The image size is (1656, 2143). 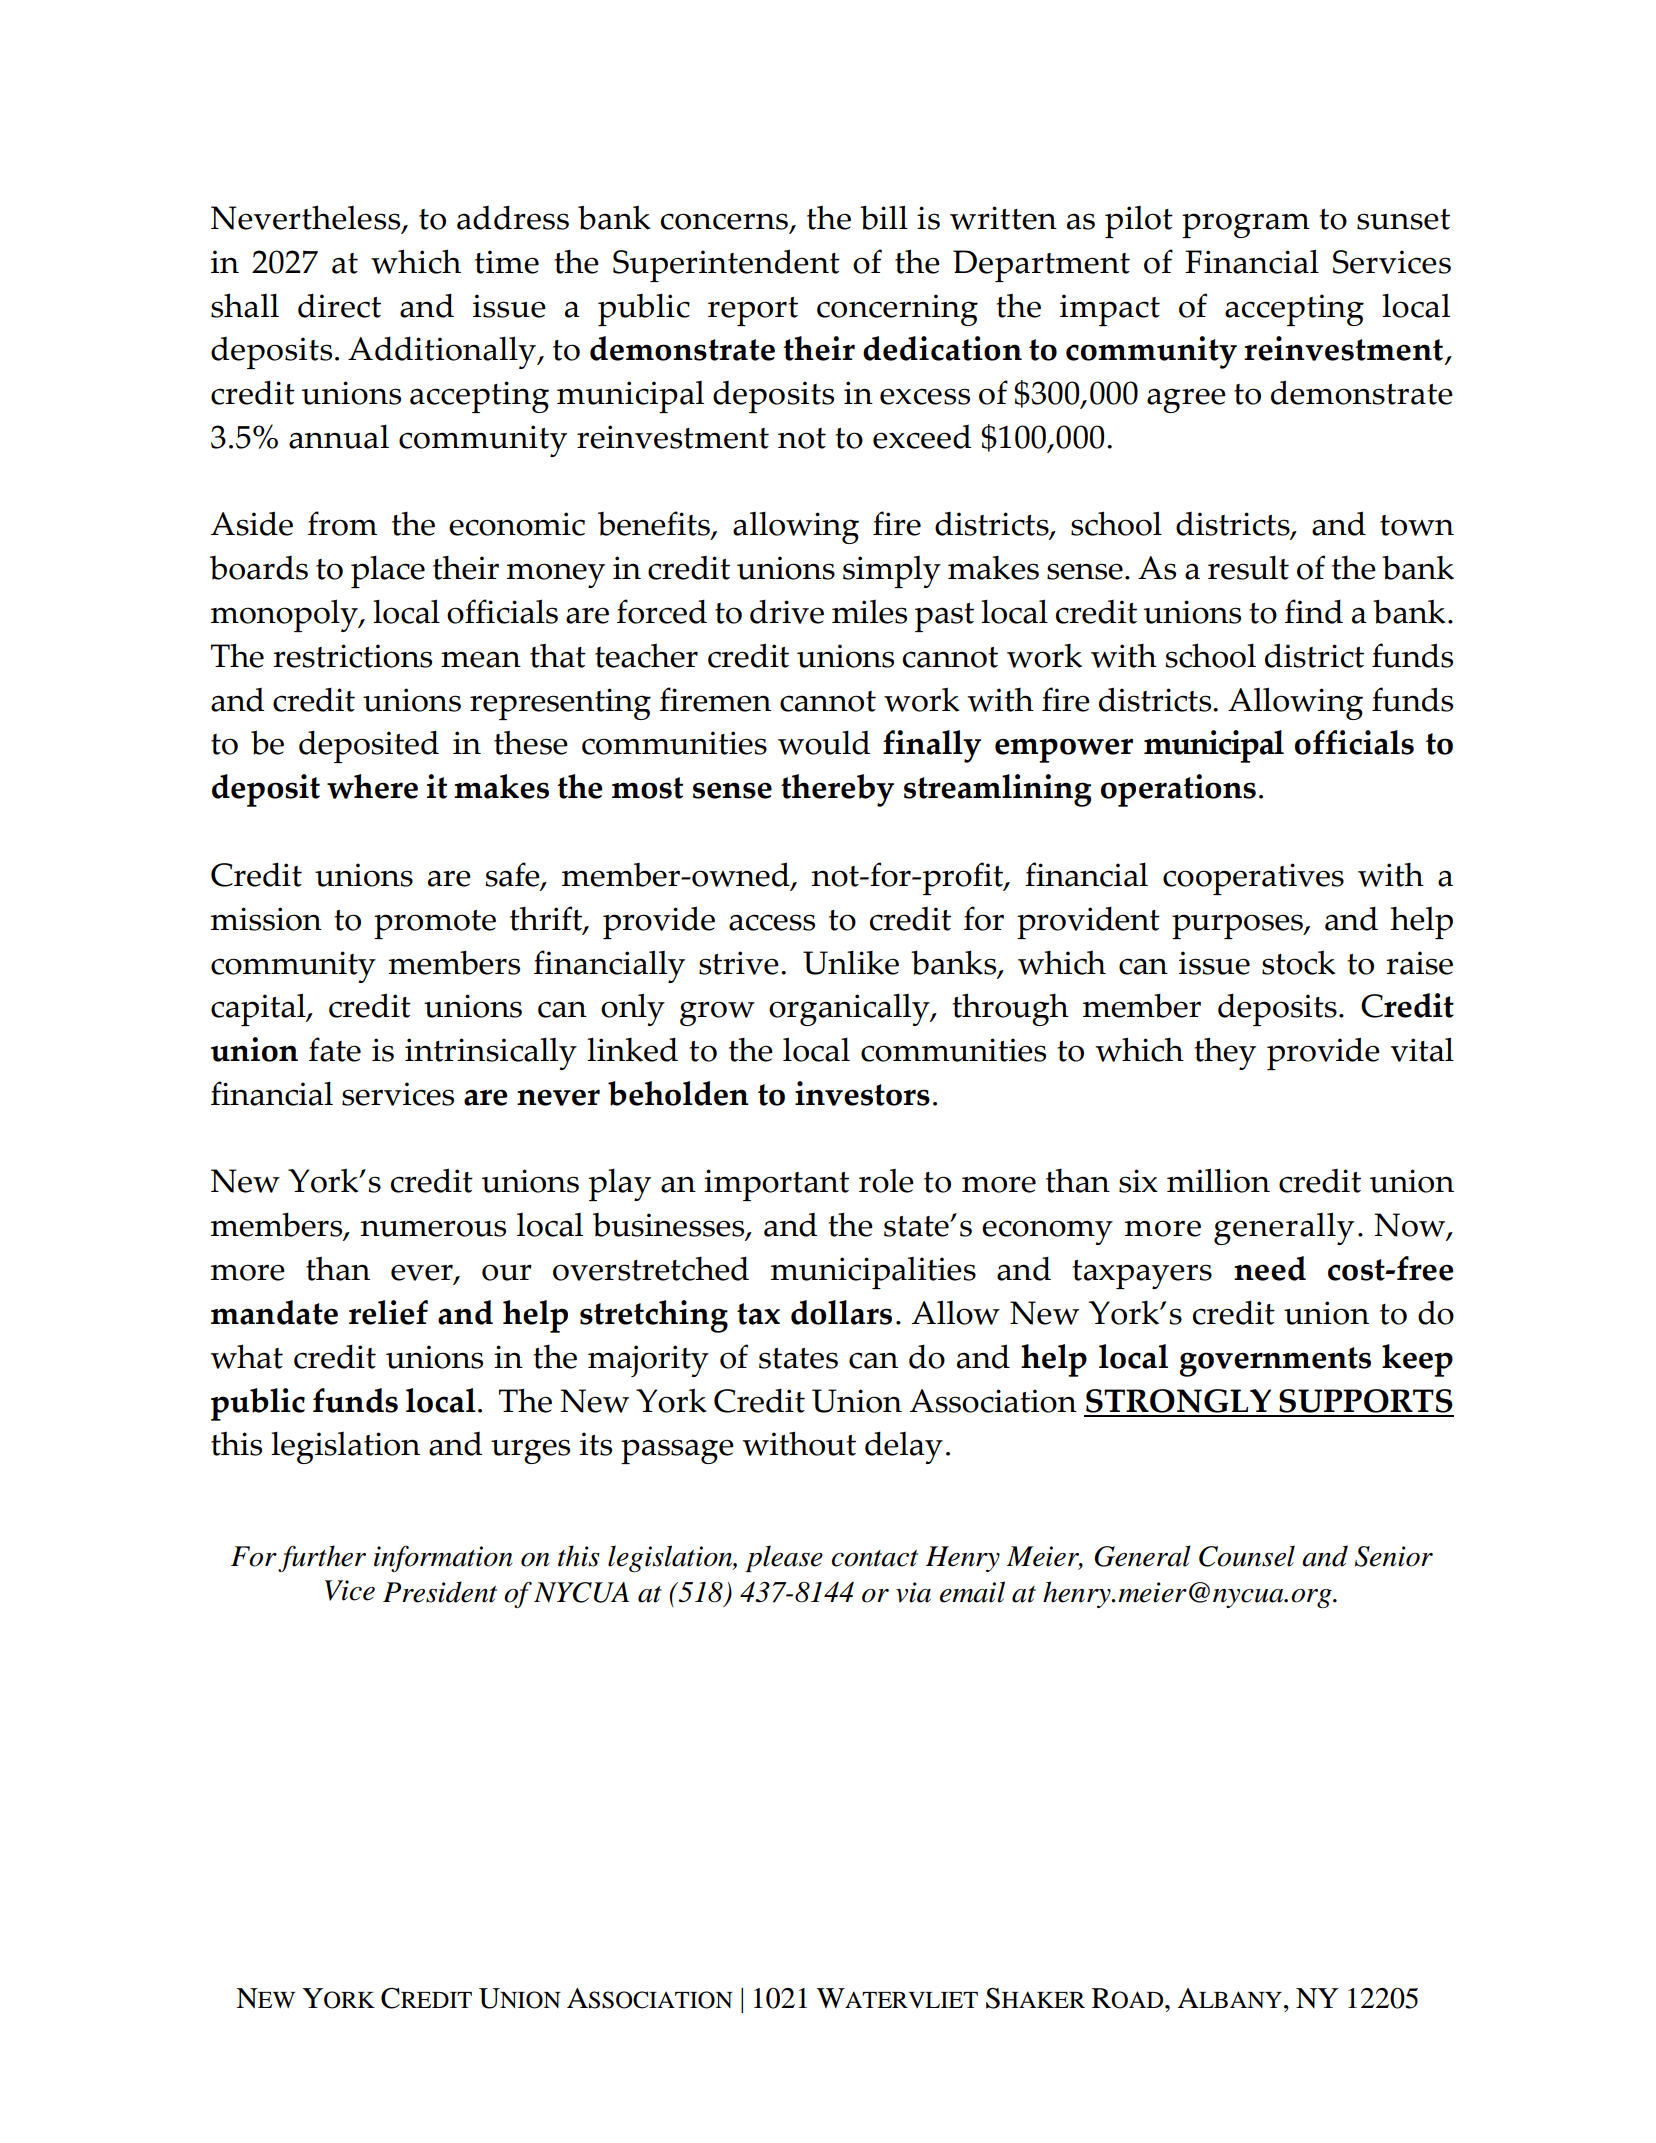 I want to click on access, so click(x=772, y=922).
